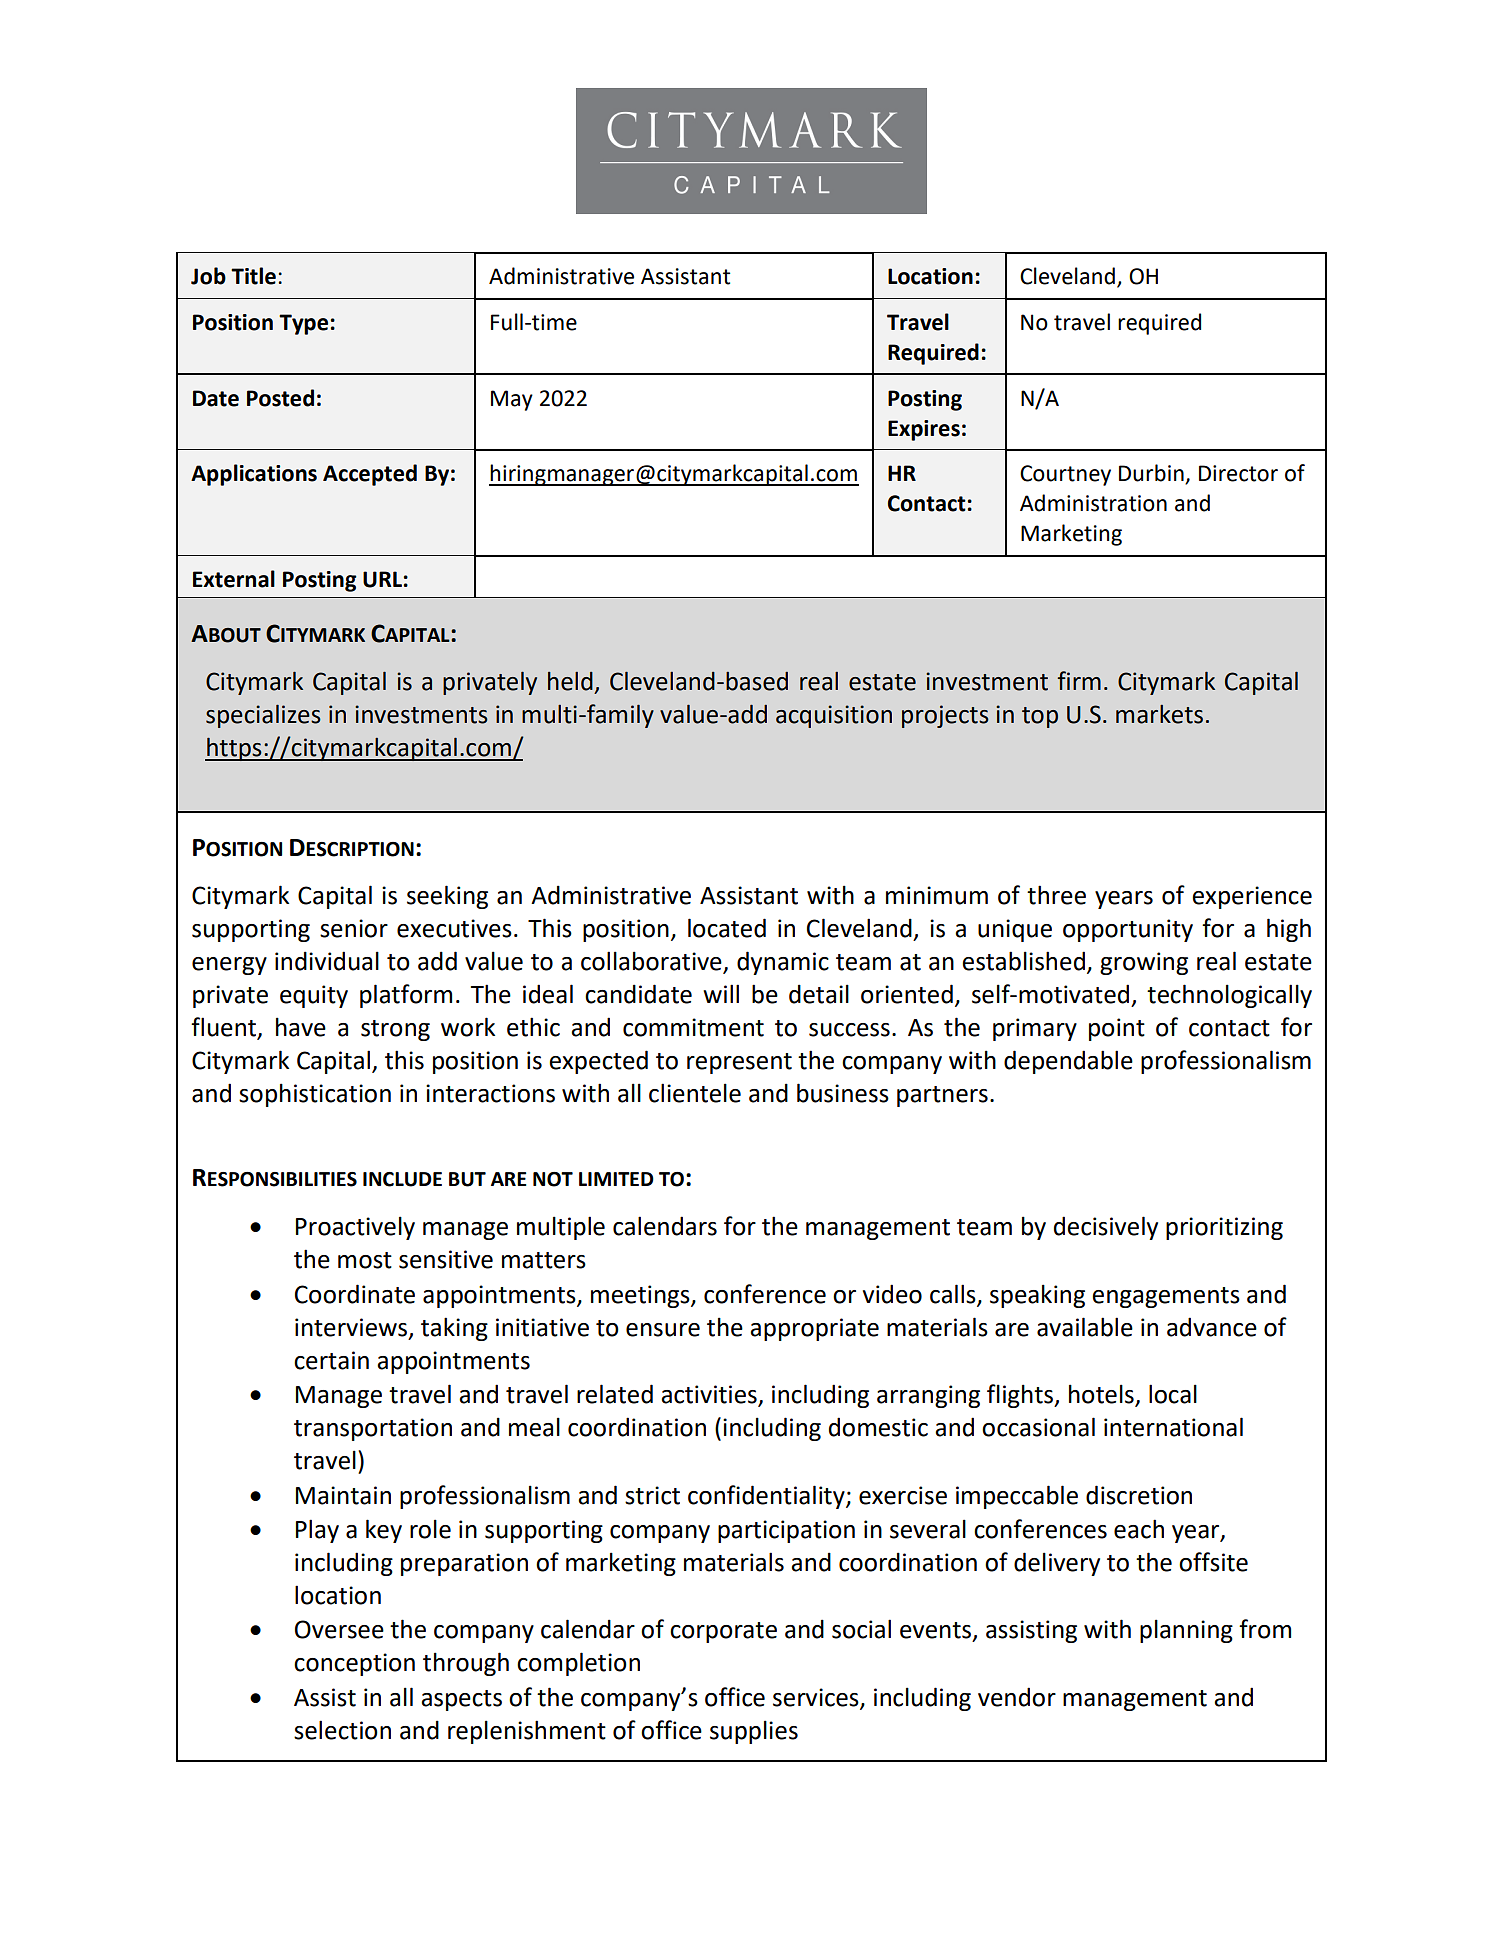  I want to click on supplies, so click(754, 1732).
